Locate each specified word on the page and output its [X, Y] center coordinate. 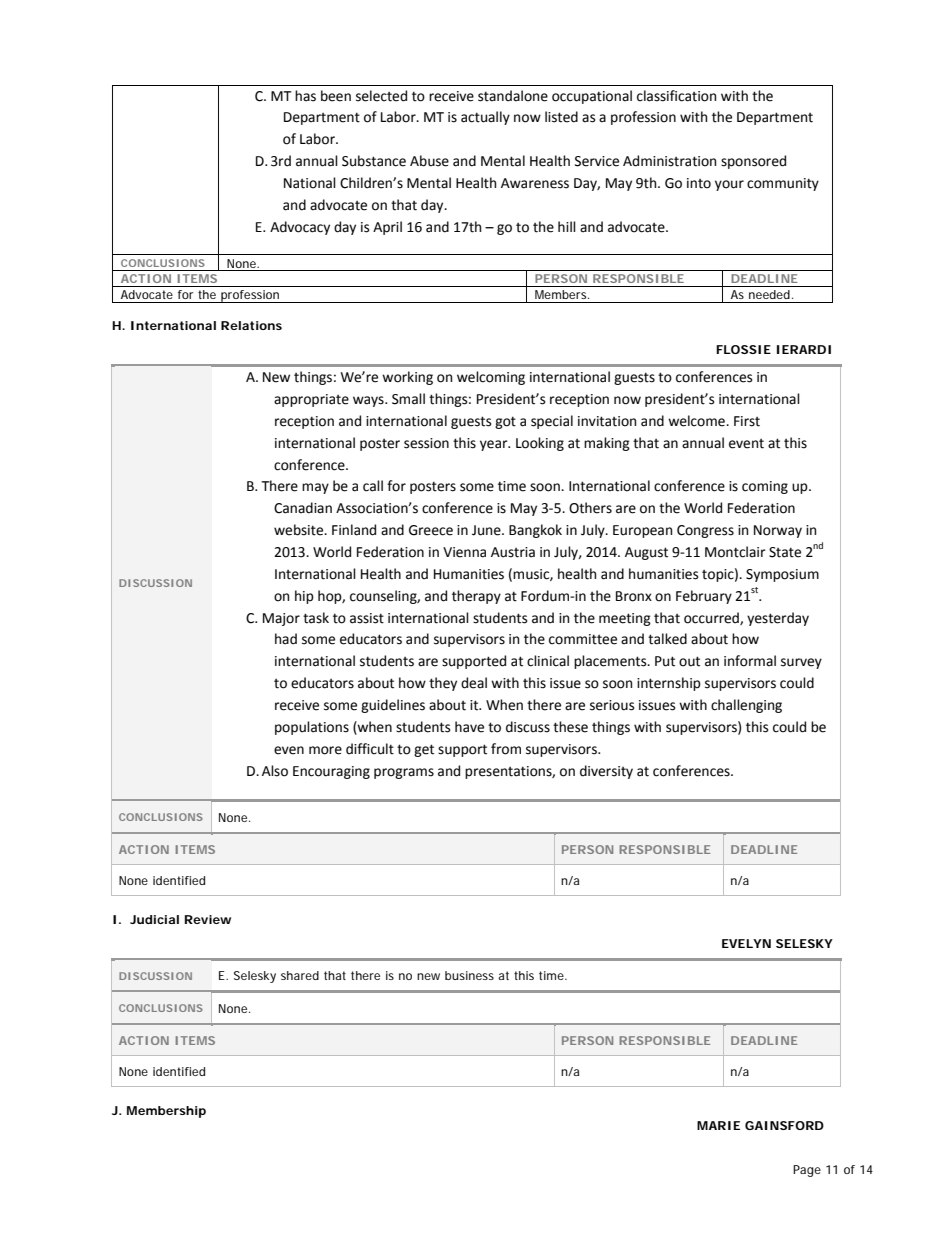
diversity [606, 772]
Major [281, 619]
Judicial [154, 919]
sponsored [753, 162]
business [469, 975]
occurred [712, 618]
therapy [476, 597]
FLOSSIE [743, 349]
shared [300, 975]
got [505, 422]
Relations [251, 325]
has [305, 96]
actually [485, 118]
